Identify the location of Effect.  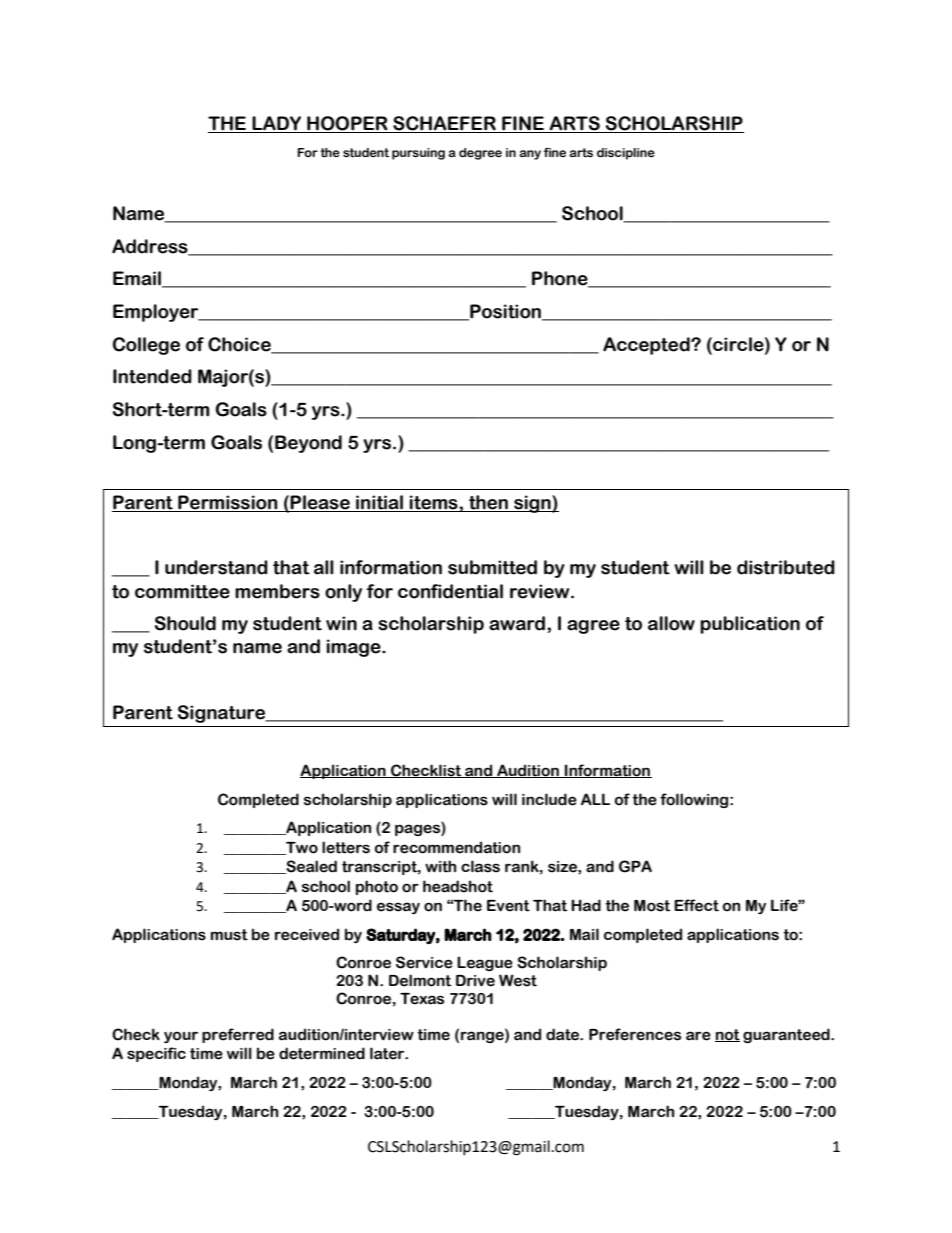
(696, 905).
